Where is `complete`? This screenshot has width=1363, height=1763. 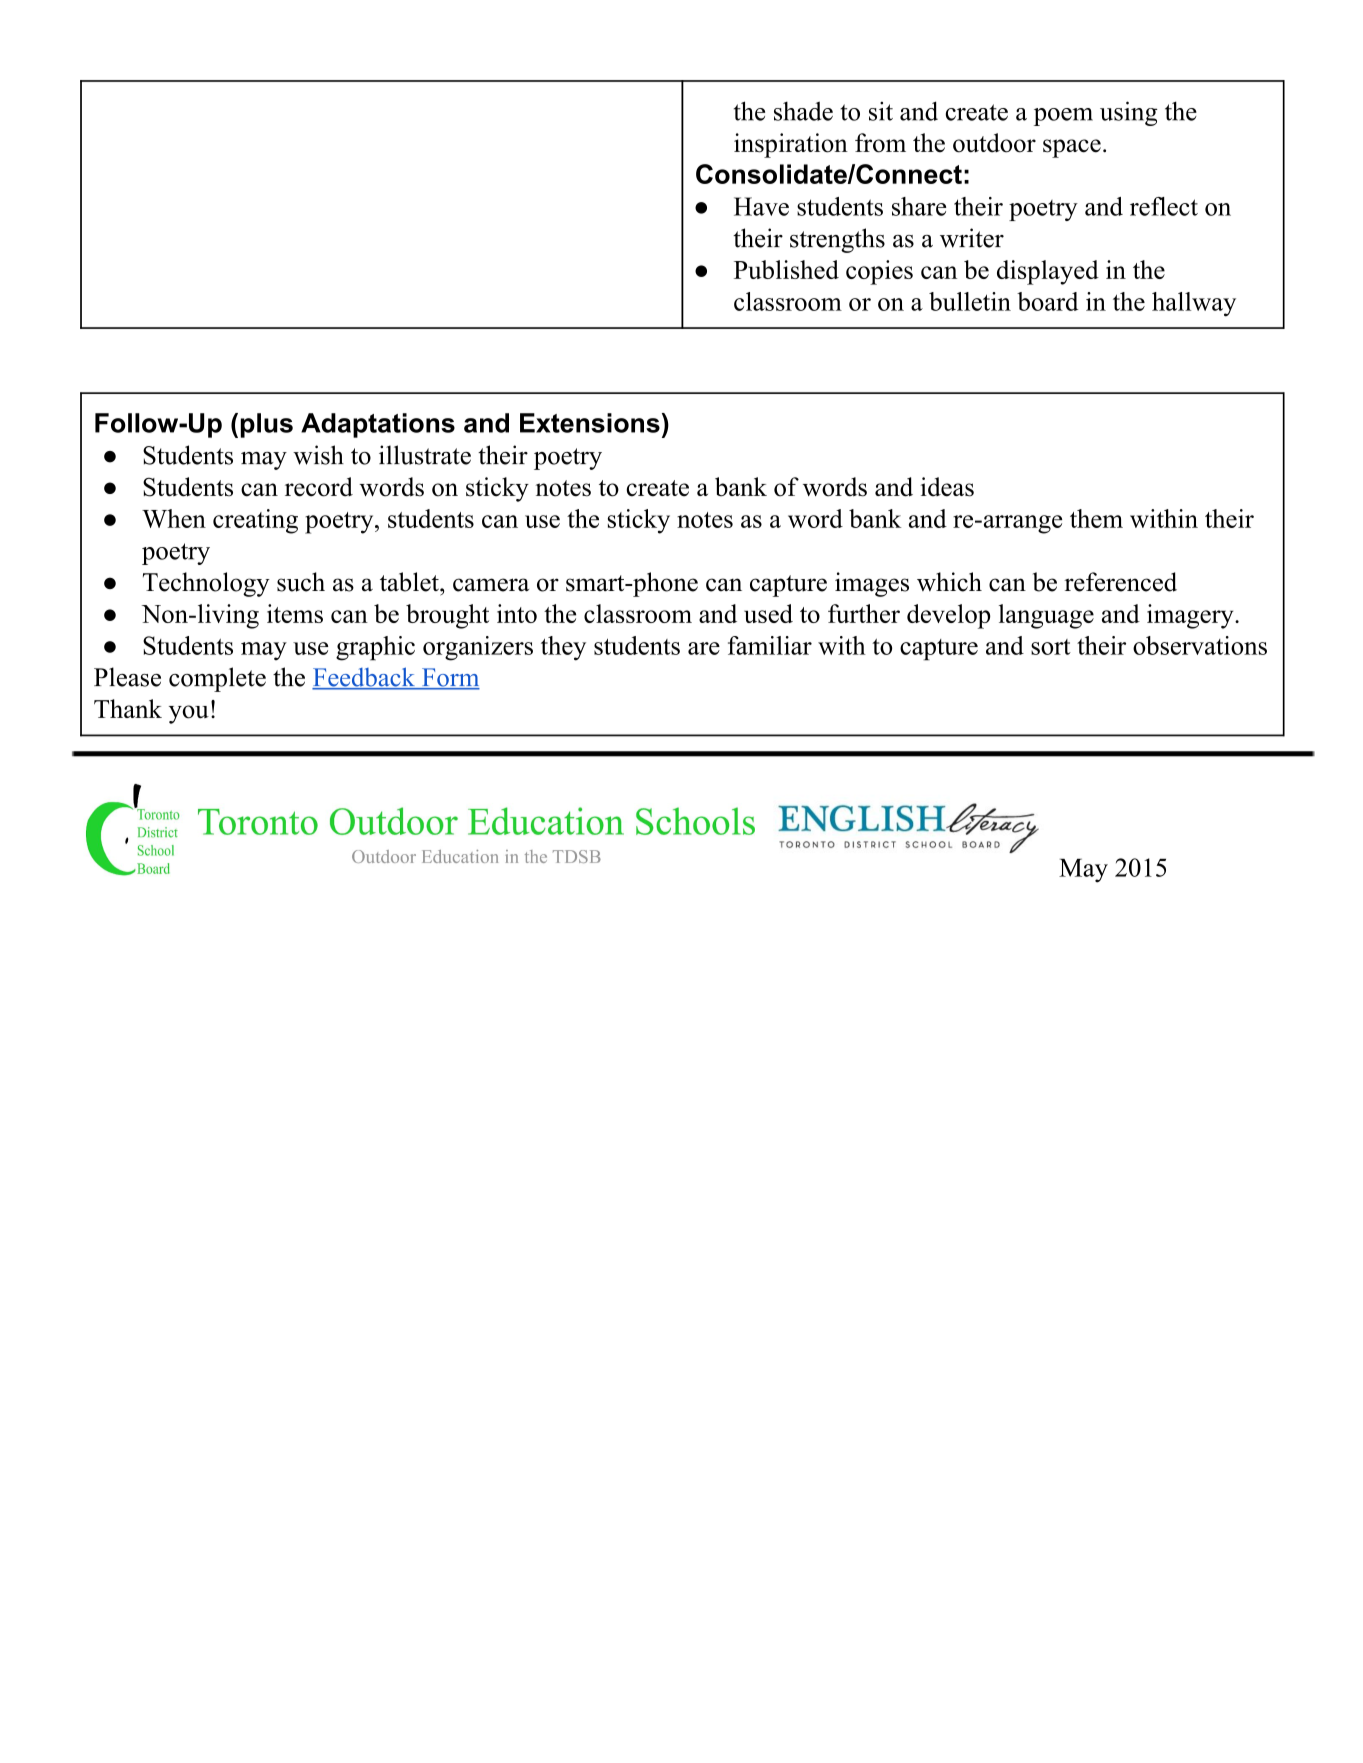 complete is located at coordinates (217, 679).
